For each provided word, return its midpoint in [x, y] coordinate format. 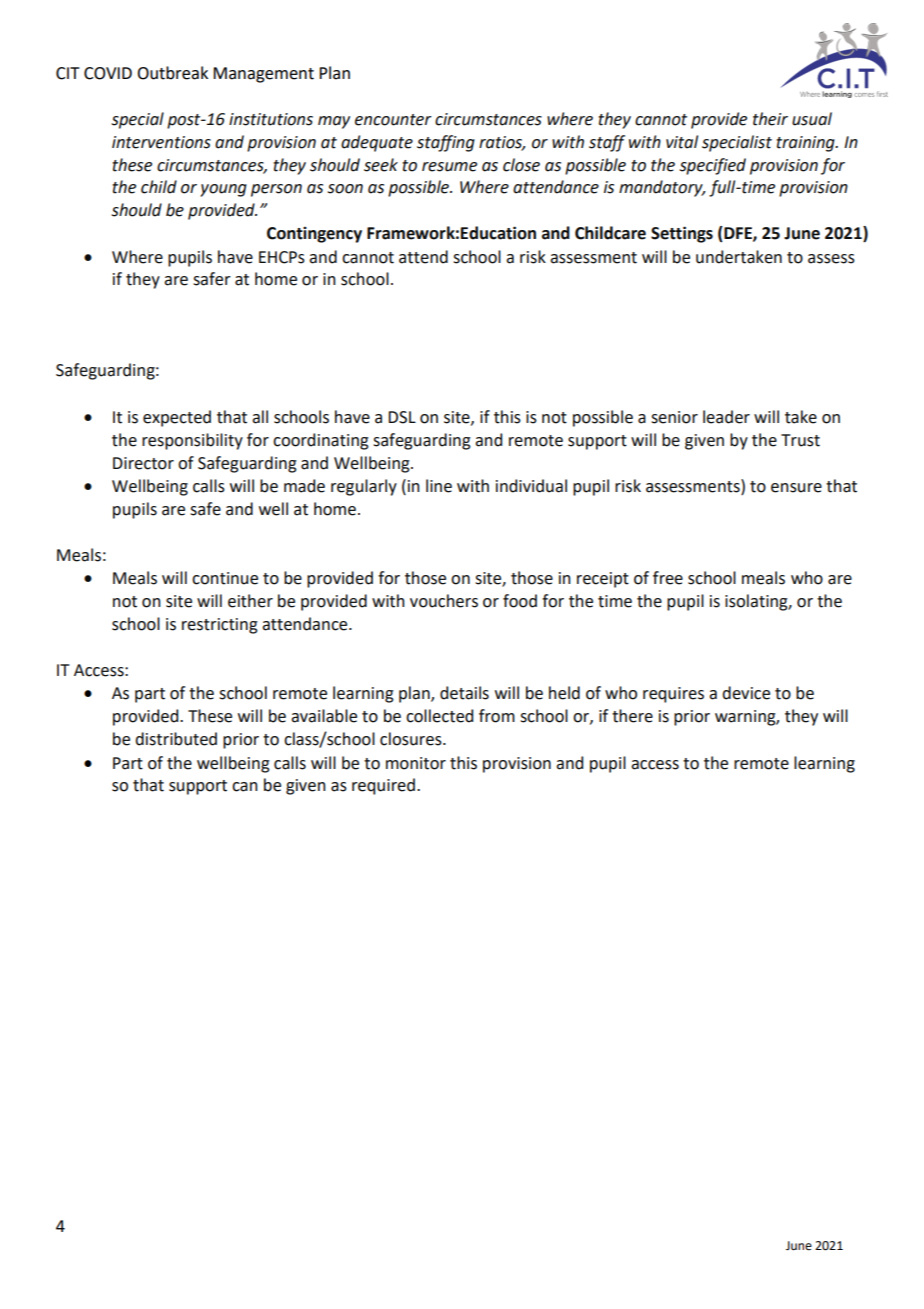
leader [726, 417]
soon [345, 189]
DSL [402, 417]
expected [177, 418]
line [439, 486]
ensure [796, 488]
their [770, 119]
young [223, 190]
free [668, 578]
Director [143, 463]
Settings [682, 234]
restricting [220, 626]
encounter [393, 120]
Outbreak [172, 73]
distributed [176, 739]
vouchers [444, 601]
